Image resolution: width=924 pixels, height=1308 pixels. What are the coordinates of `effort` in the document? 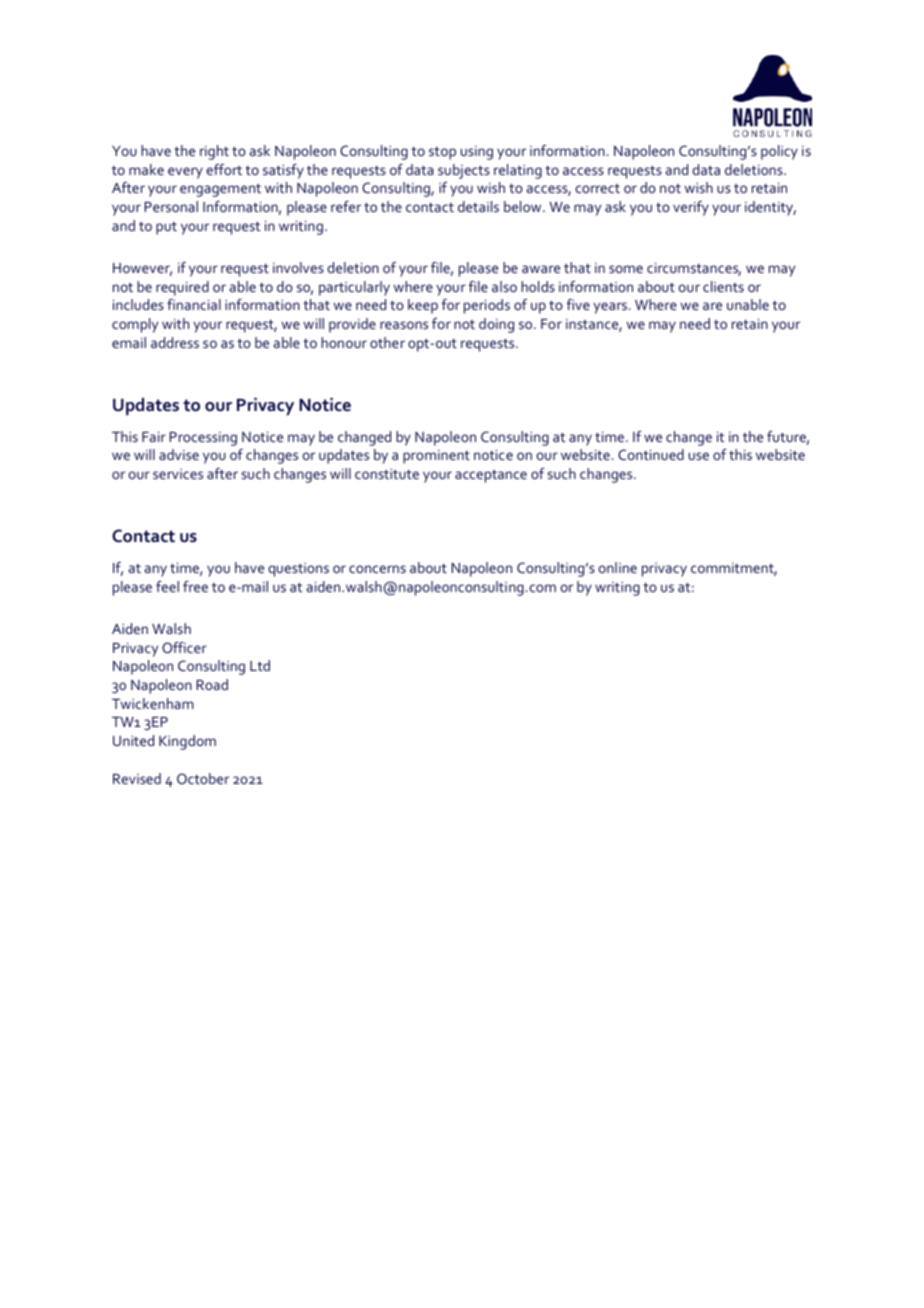 It's located at (224, 169).
